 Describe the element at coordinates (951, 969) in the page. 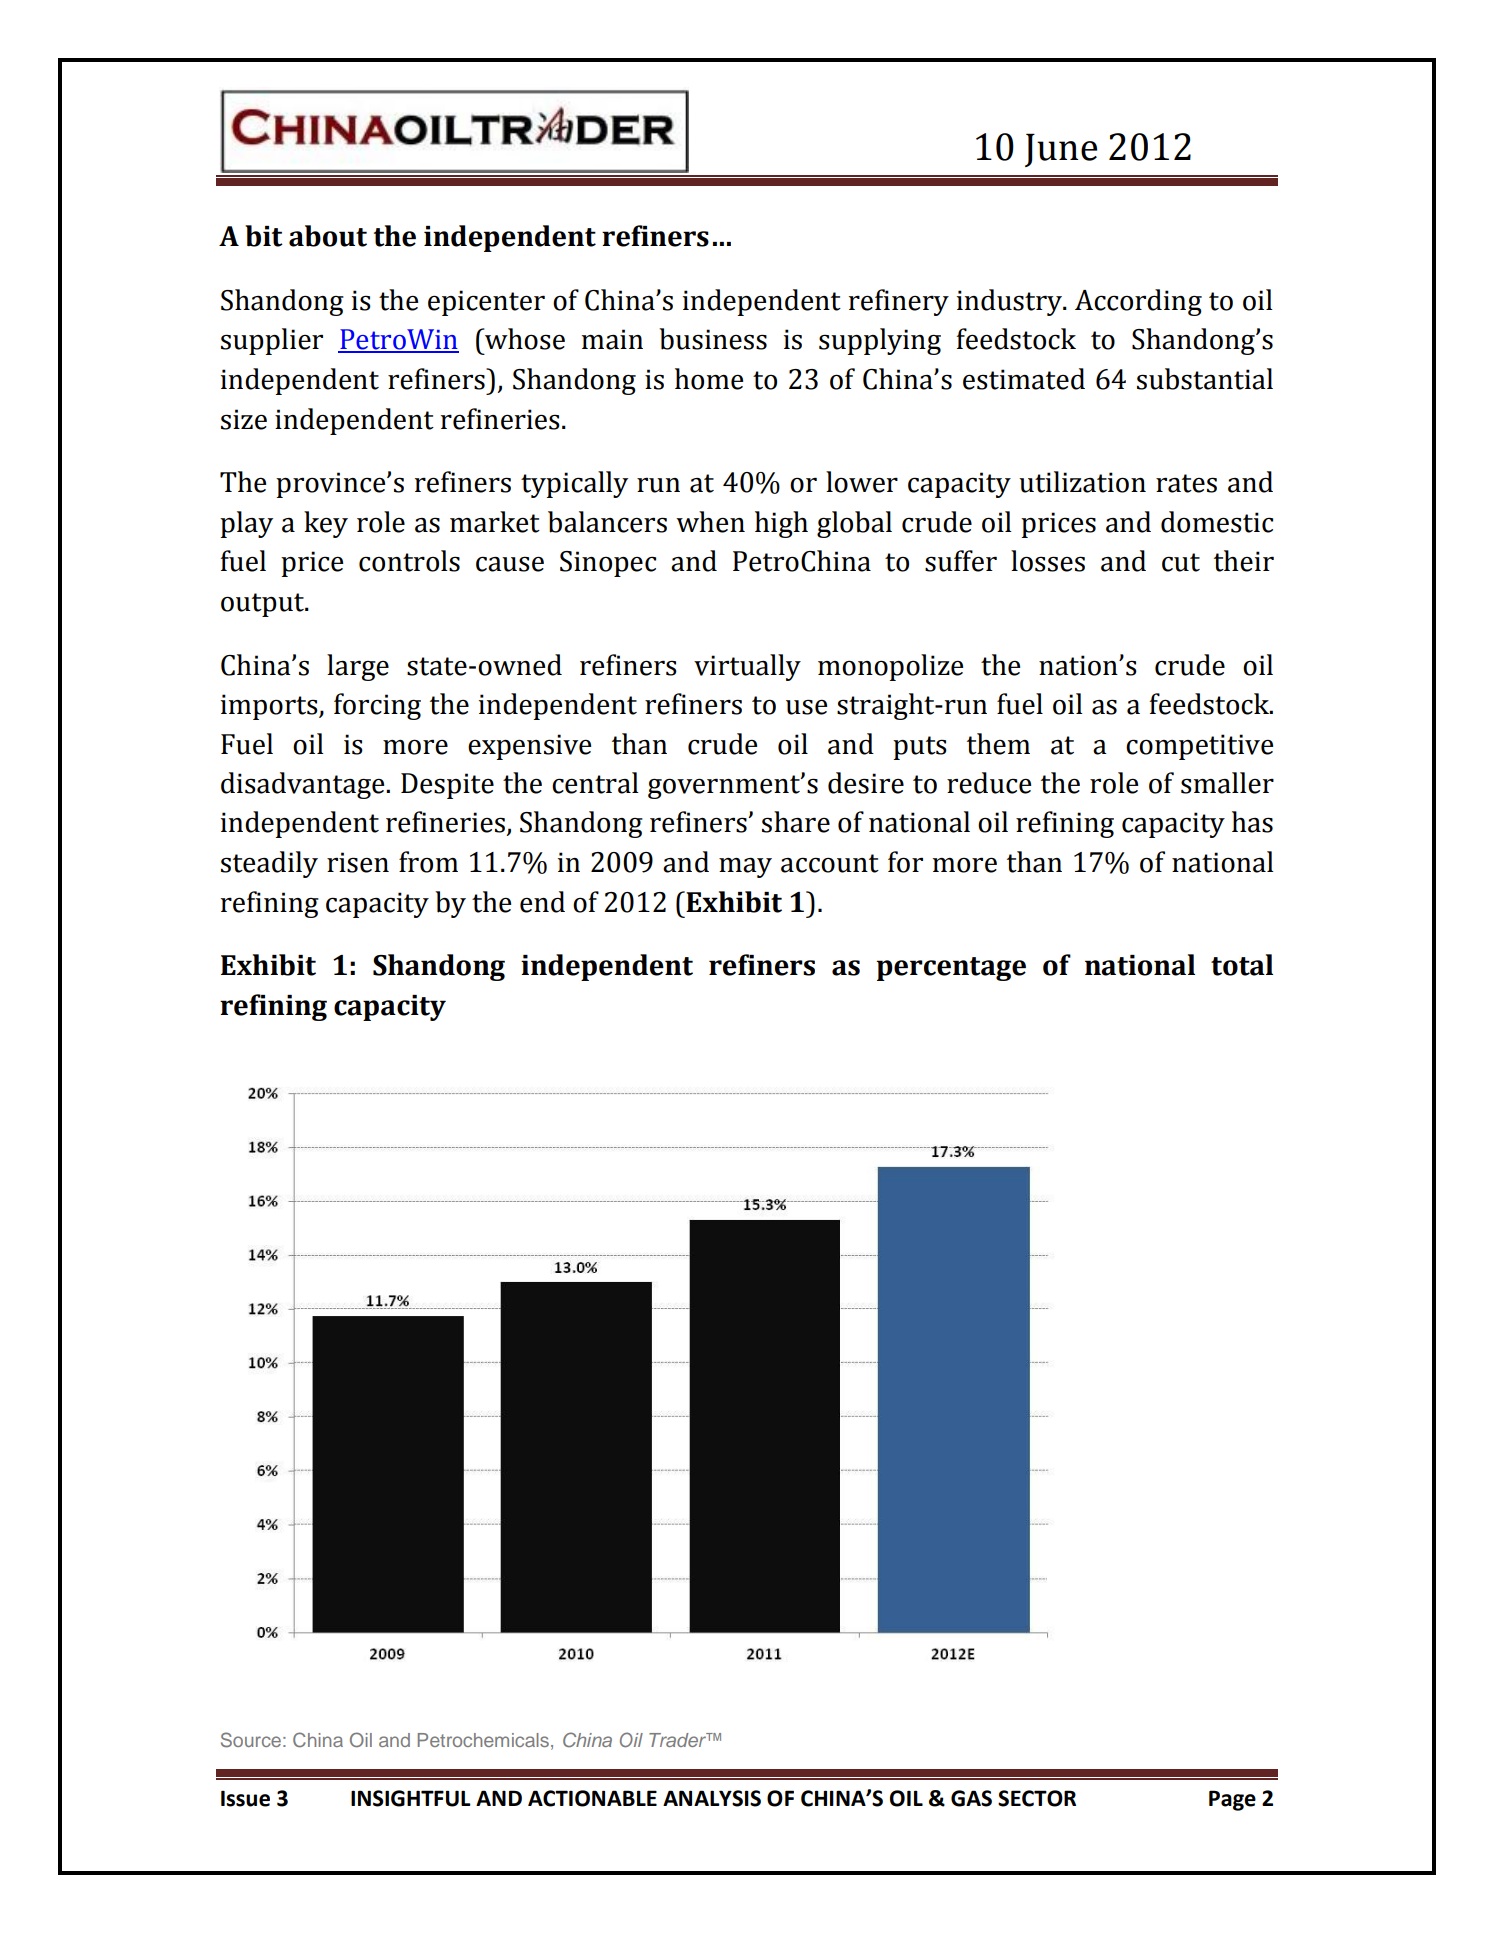

I see `percentage` at that location.
